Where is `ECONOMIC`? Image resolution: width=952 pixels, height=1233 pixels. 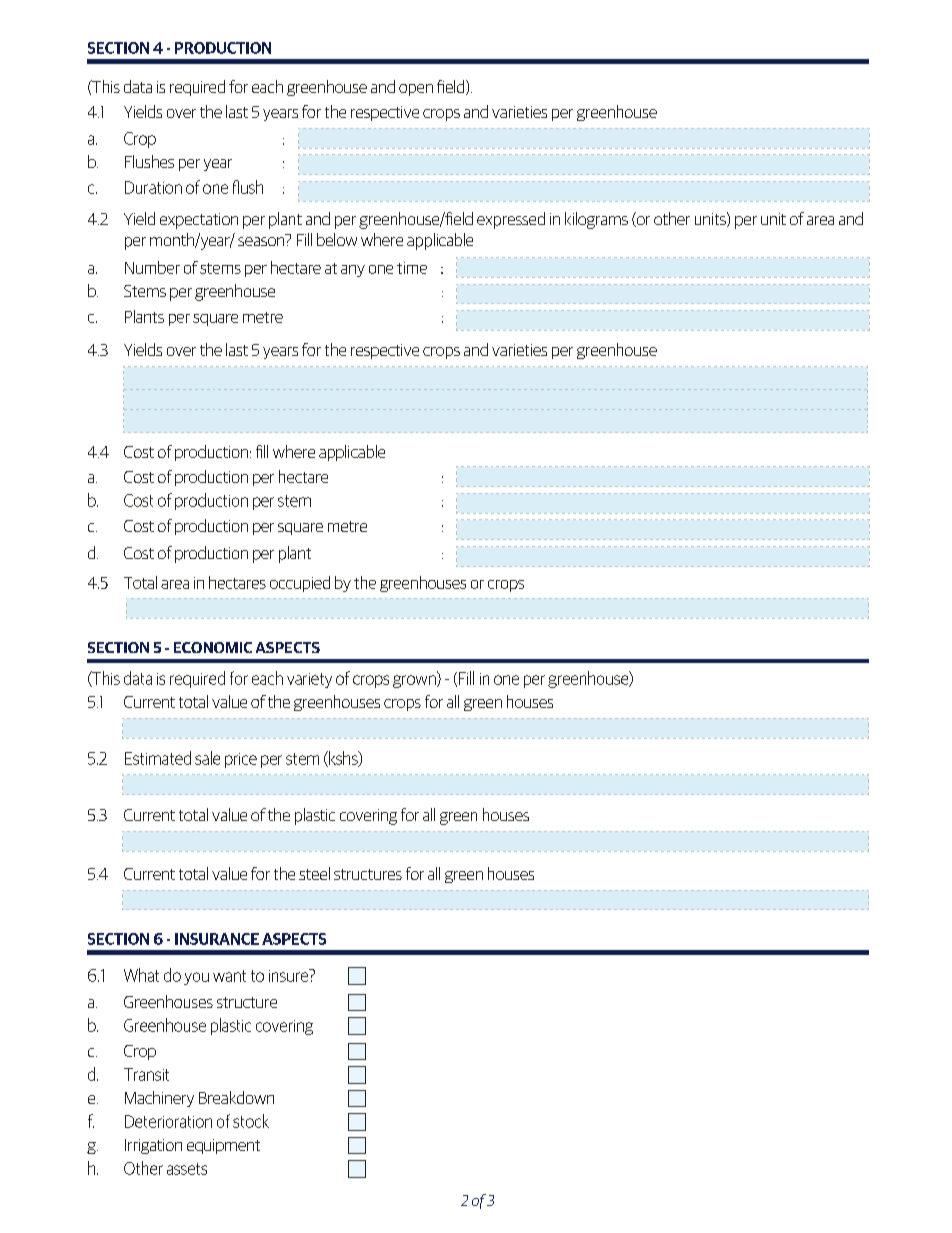 ECONOMIC is located at coordinates (213, 647).
